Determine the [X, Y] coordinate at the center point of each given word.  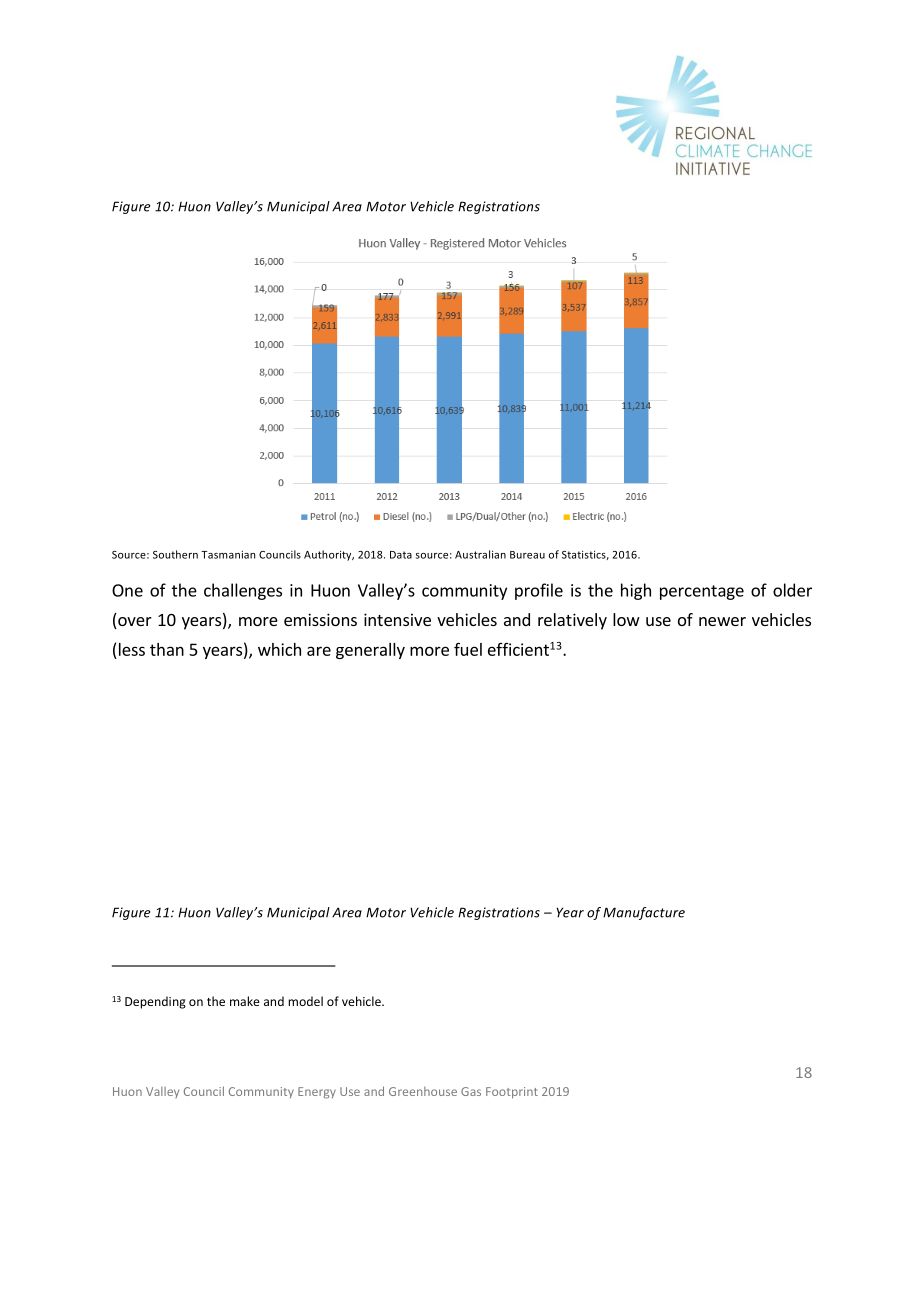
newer [722, 621]
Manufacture [644, 913]
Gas [471, 1091]
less [132, 649]
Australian [480, 554]
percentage [702, 592]
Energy [317, 1093]
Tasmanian [228, 554]
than [167, 649]
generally [370, 651]
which [279, 649]
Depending [155, 1002]
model [305, 1001]
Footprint [512, 1093]
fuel [468, 649]
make [245, 1001]
